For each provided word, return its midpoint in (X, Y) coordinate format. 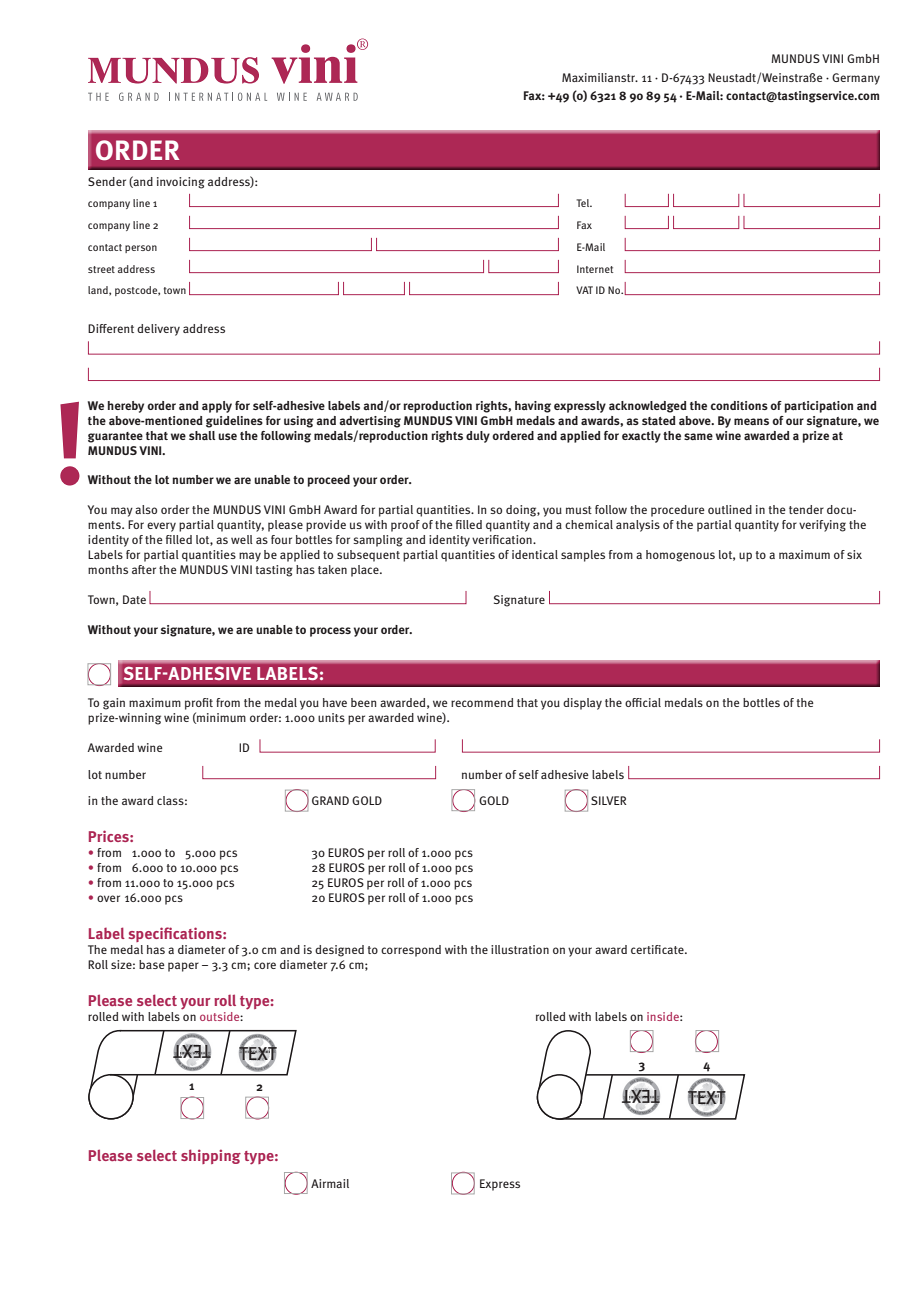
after (144, 569)
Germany (856, 79)
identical (535, 554)
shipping (211, 1156)
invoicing (181, 183)
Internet (595, 269)
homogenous (680, 556)
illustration (520, 949)
